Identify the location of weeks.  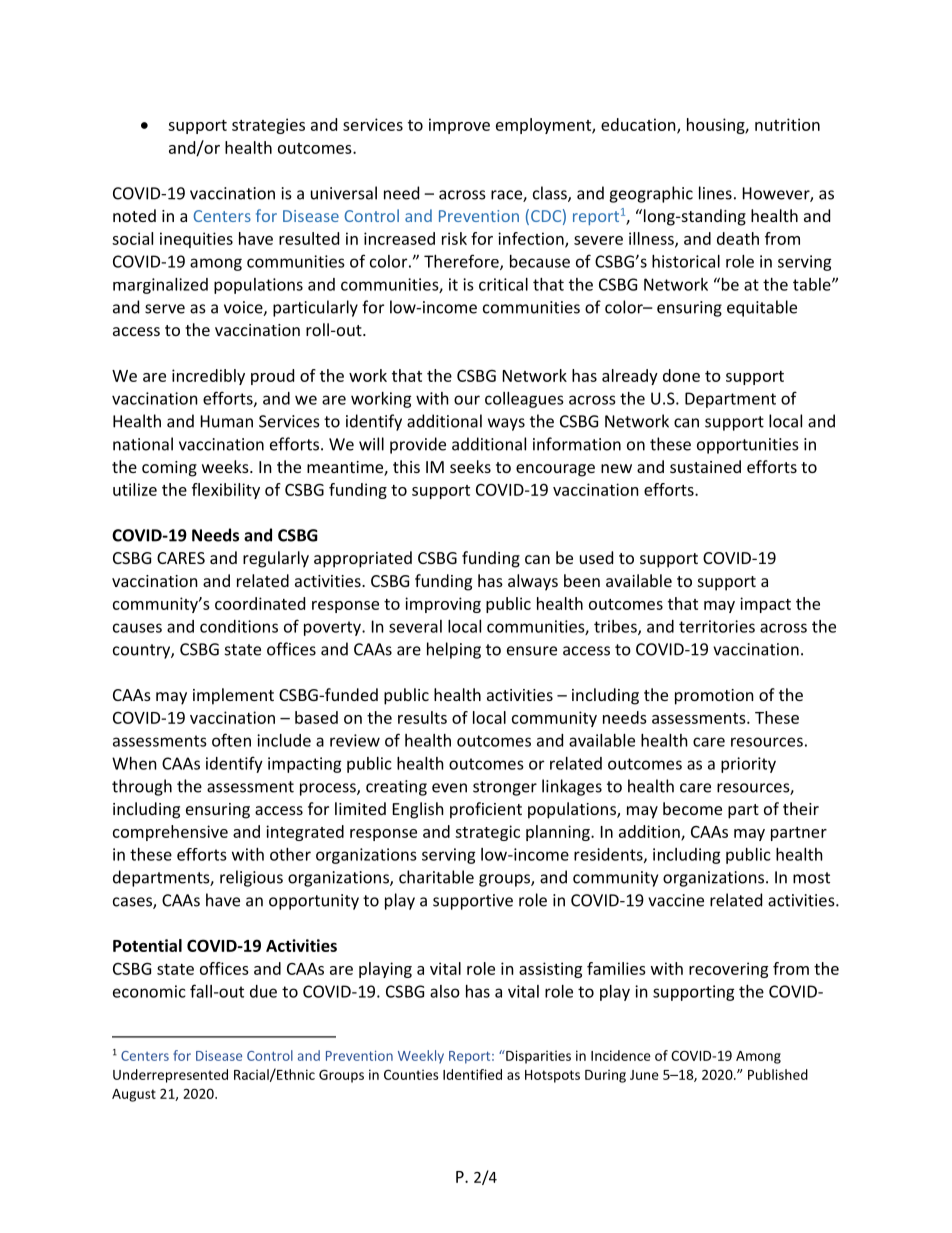
(226, 466).
